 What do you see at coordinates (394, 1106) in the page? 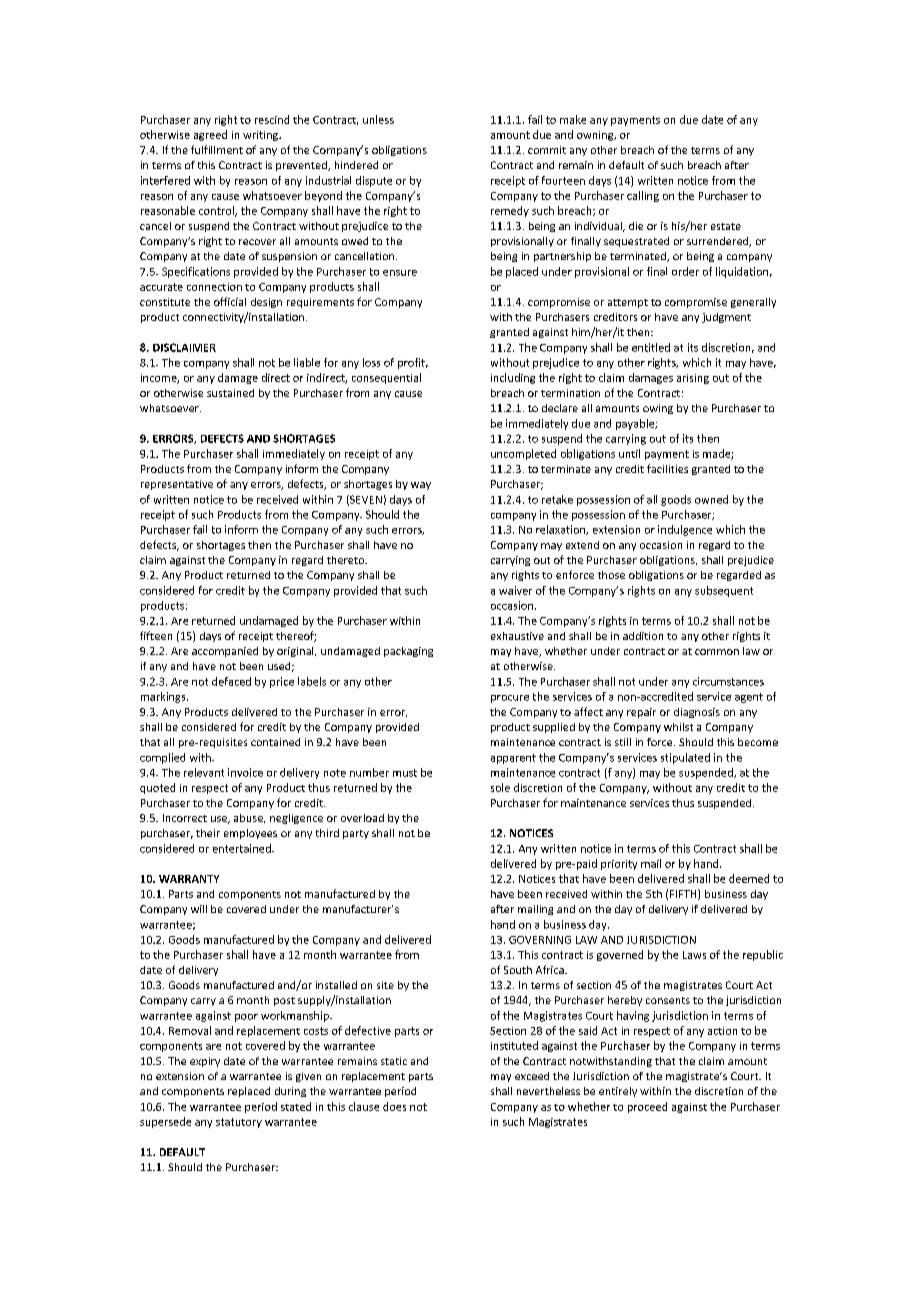
I see `does` at bounding box center [394, 1106].
